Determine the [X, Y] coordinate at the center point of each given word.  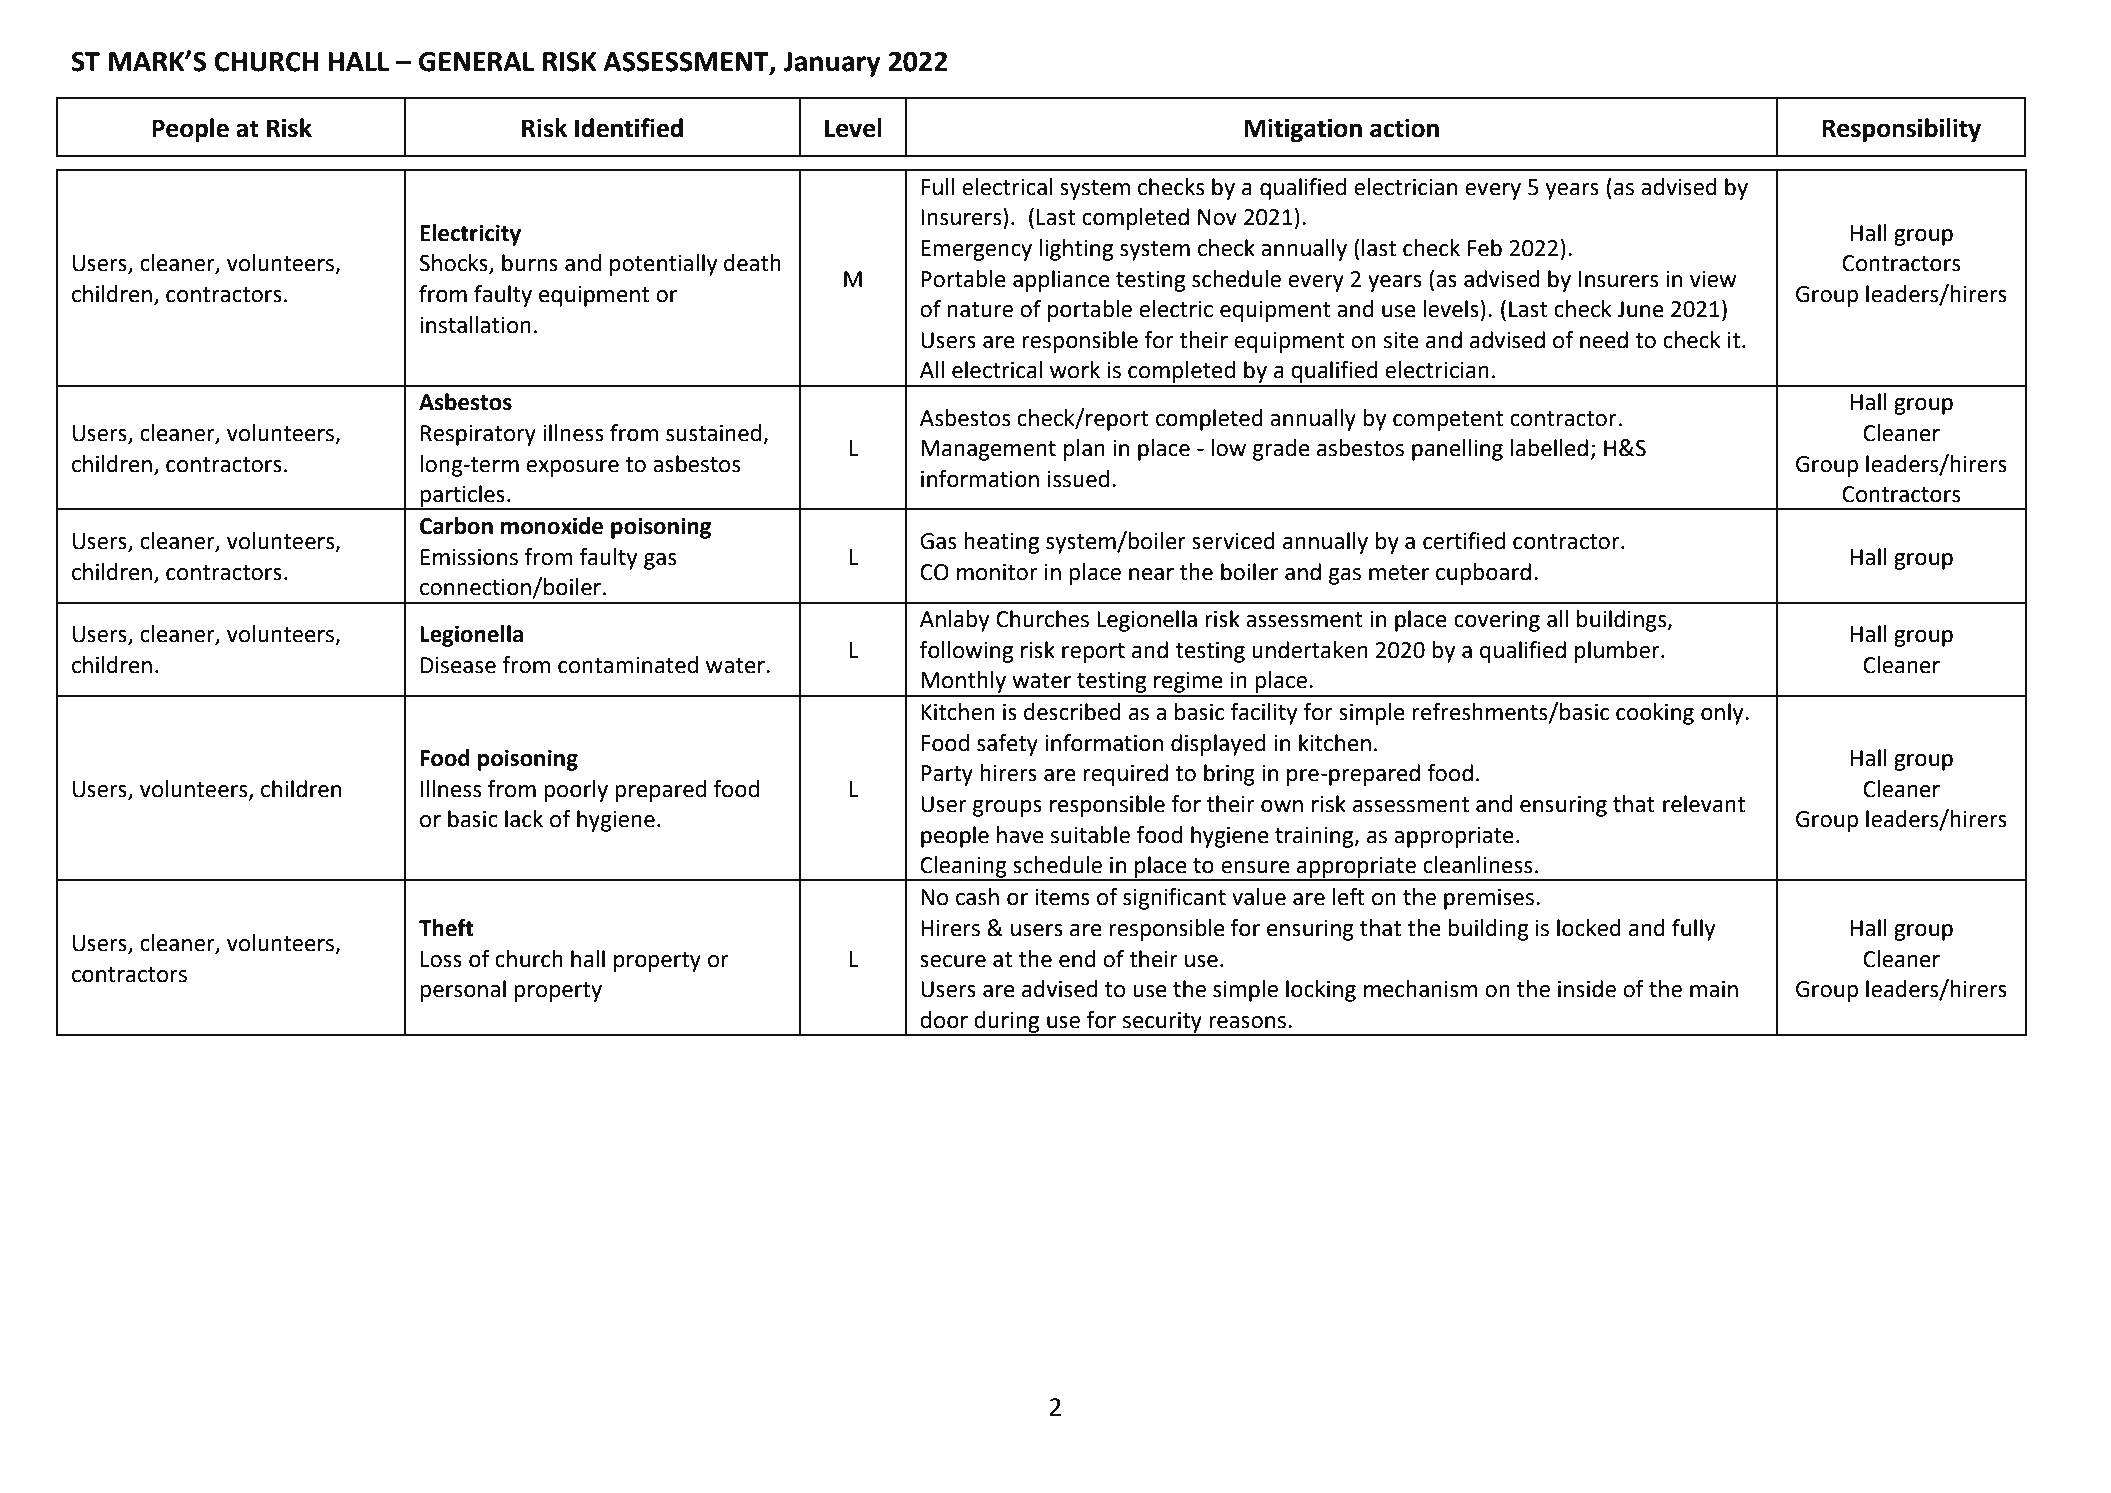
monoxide [552, 526]
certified [1464, 541]
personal [463, 991]
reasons [1247, 1022]
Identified [629, 128]
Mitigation [1303, 131]
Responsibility [1901, 130]
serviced [1233, 541]
